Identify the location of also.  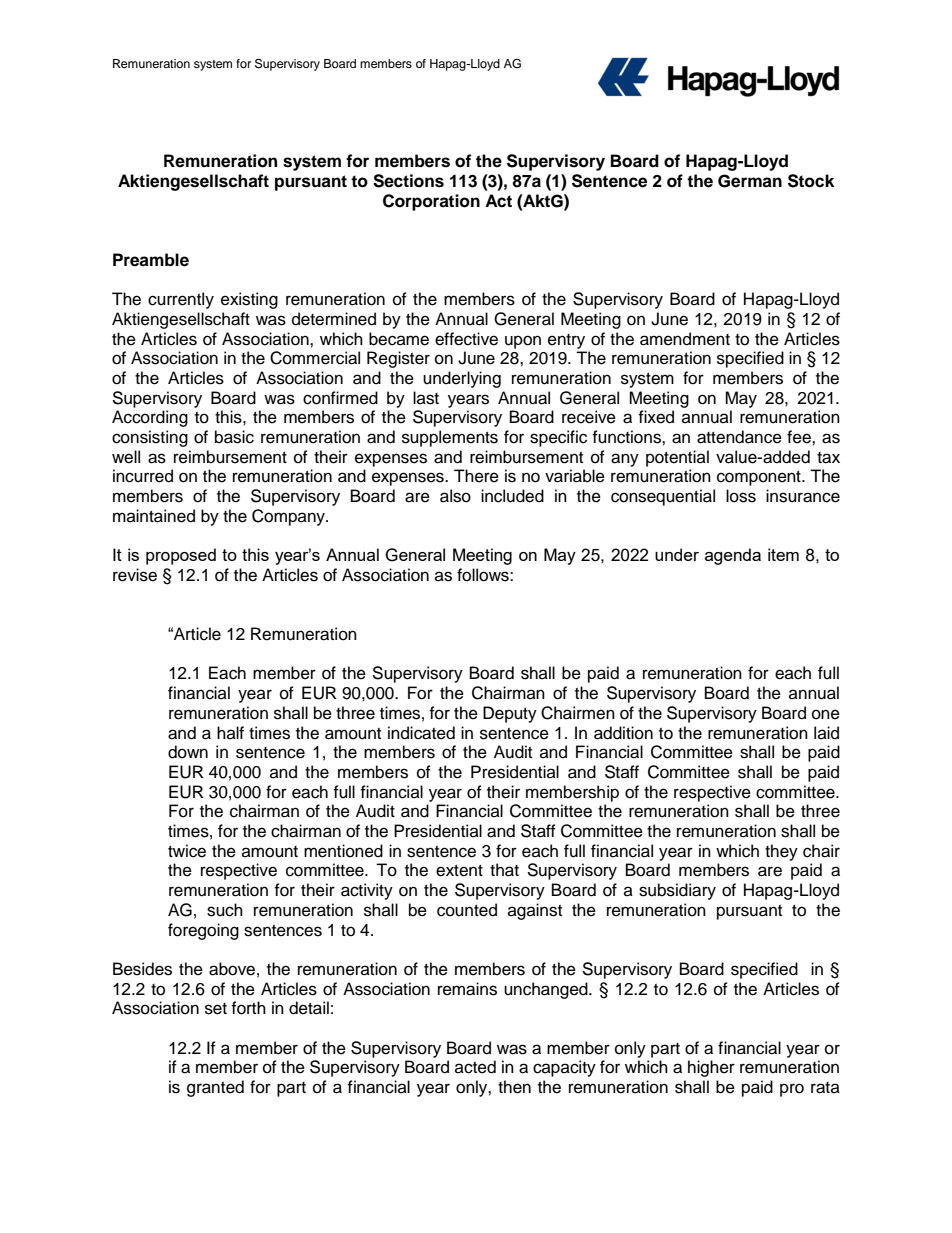
(455, 496).
